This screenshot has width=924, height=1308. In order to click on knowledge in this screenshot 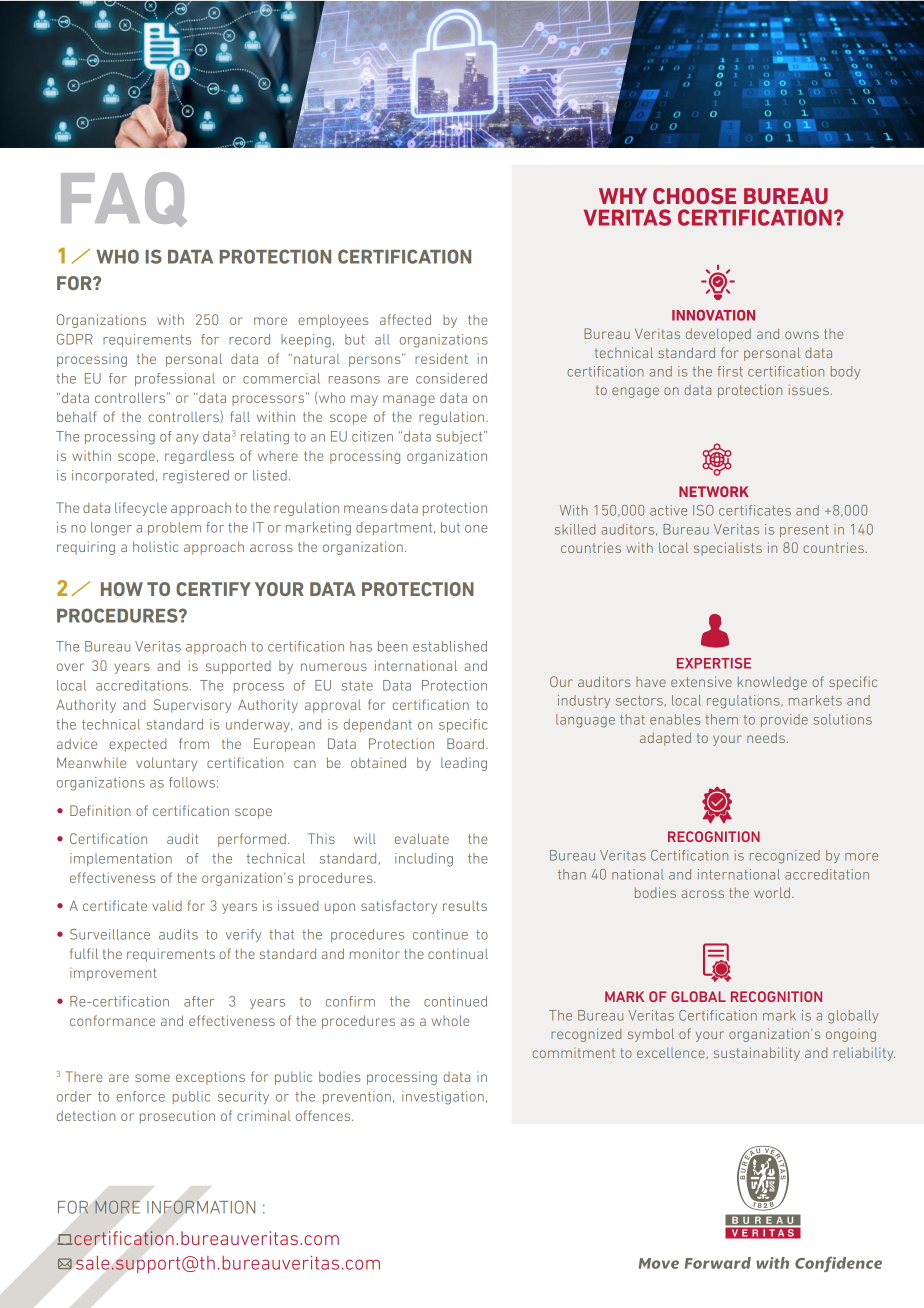, I will do `click(772, 683)`.
